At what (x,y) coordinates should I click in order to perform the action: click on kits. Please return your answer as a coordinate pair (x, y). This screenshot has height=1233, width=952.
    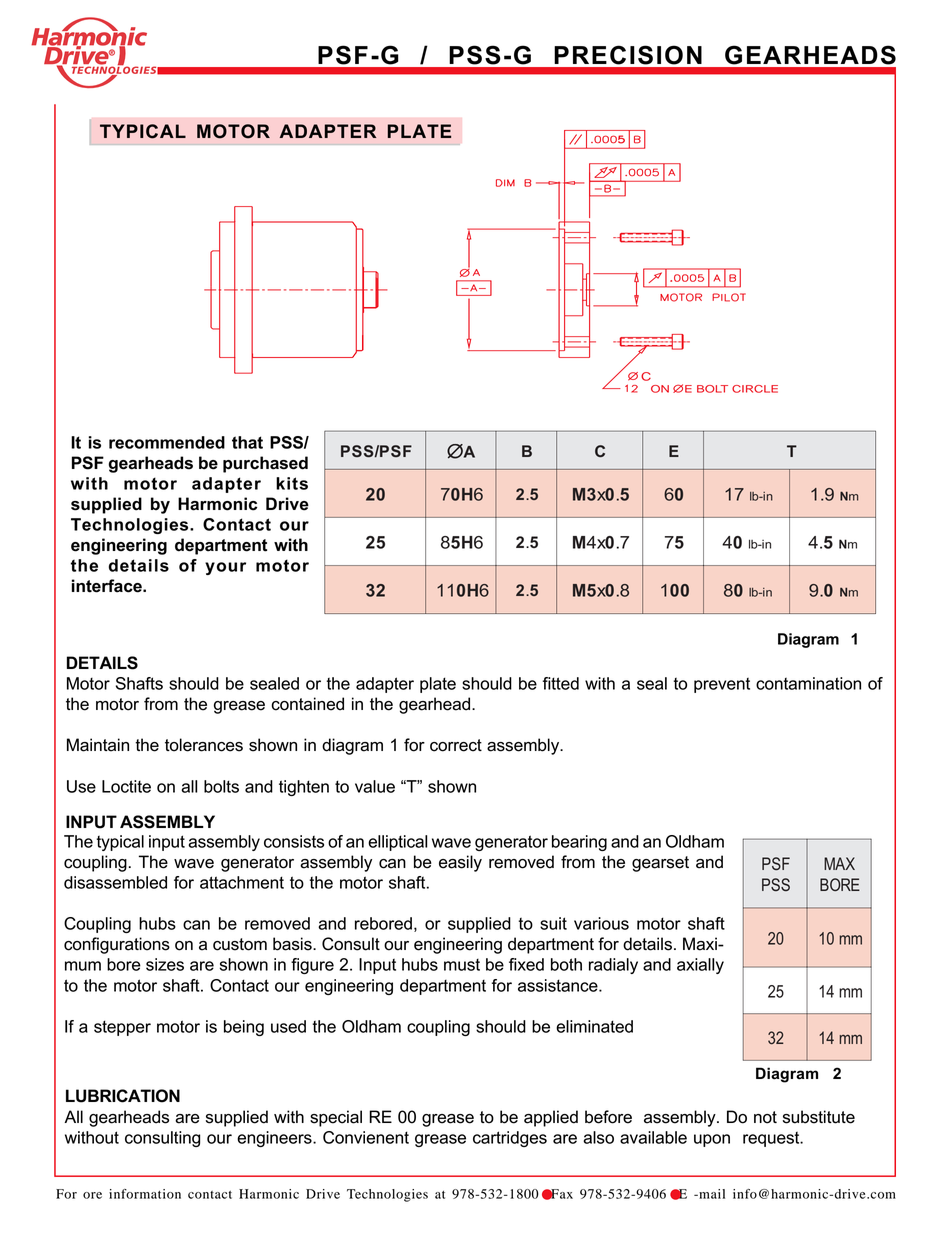
    Looking at the image, I should click on (292, 483).
